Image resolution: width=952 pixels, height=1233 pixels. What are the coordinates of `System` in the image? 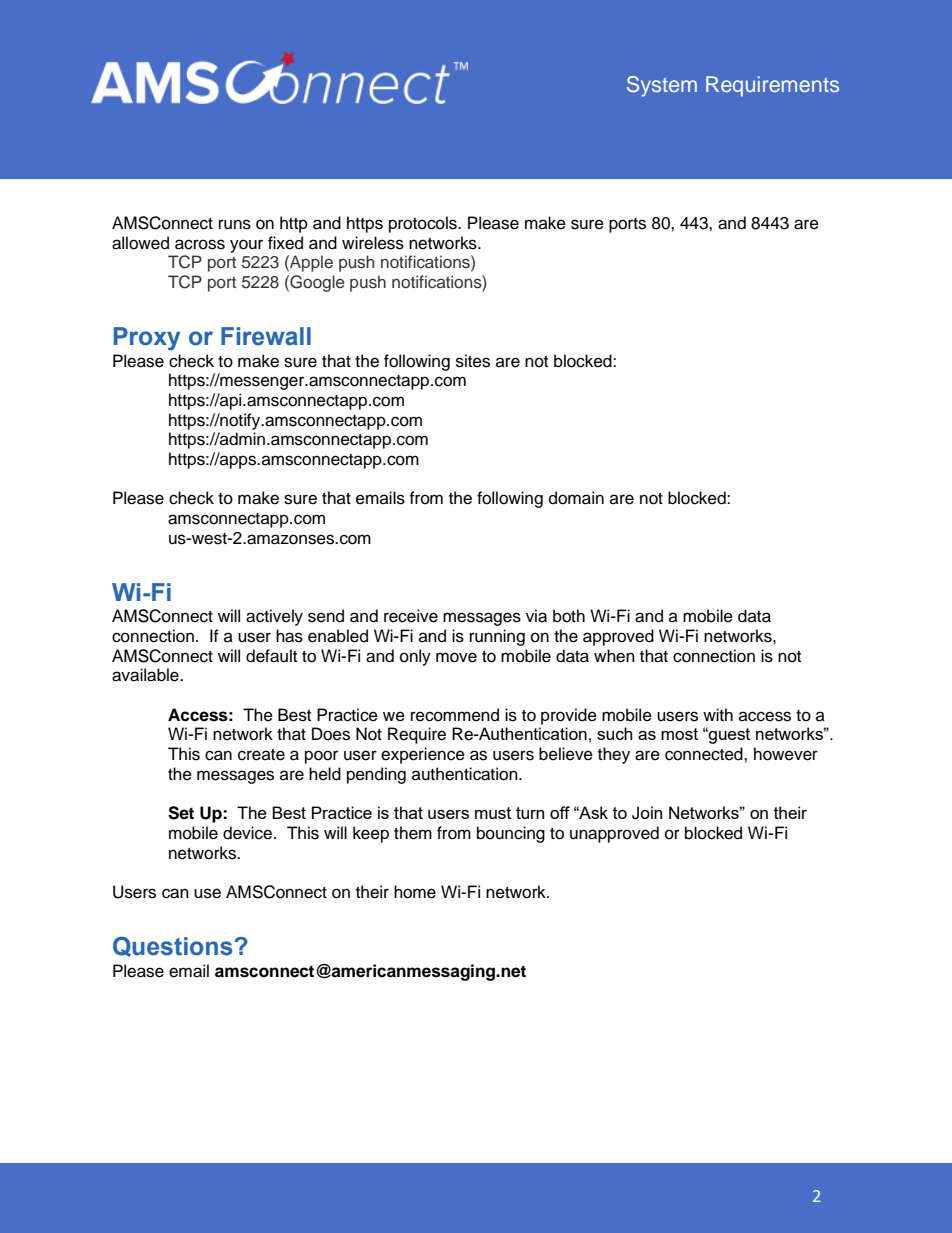 It's located at (662, 86).
